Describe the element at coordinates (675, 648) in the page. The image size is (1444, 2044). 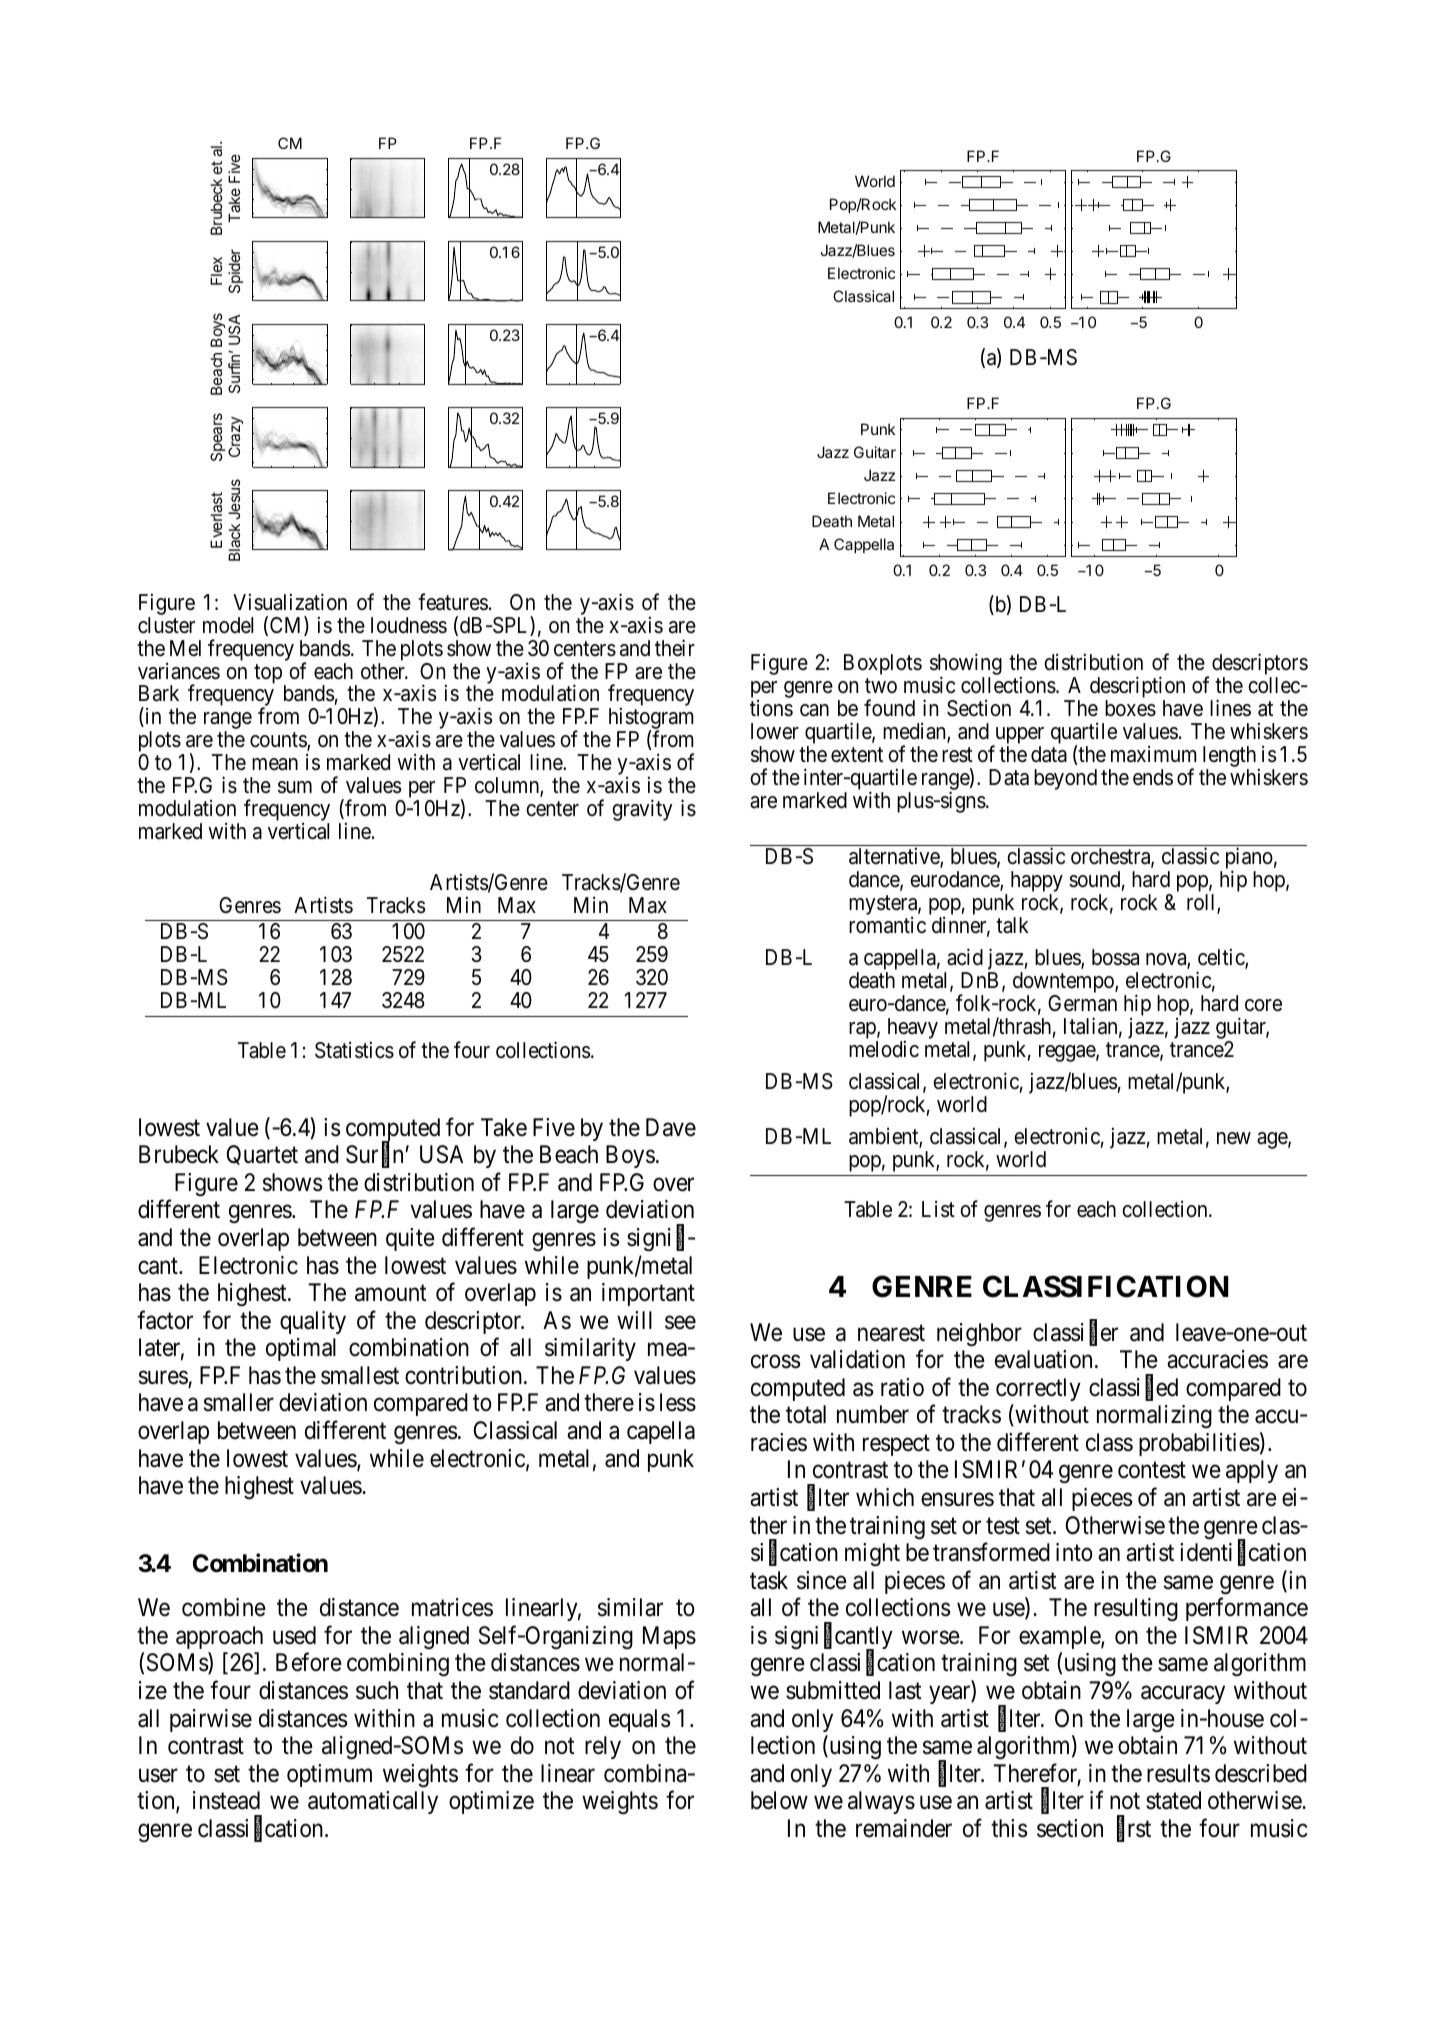
I see `their` at that location.
